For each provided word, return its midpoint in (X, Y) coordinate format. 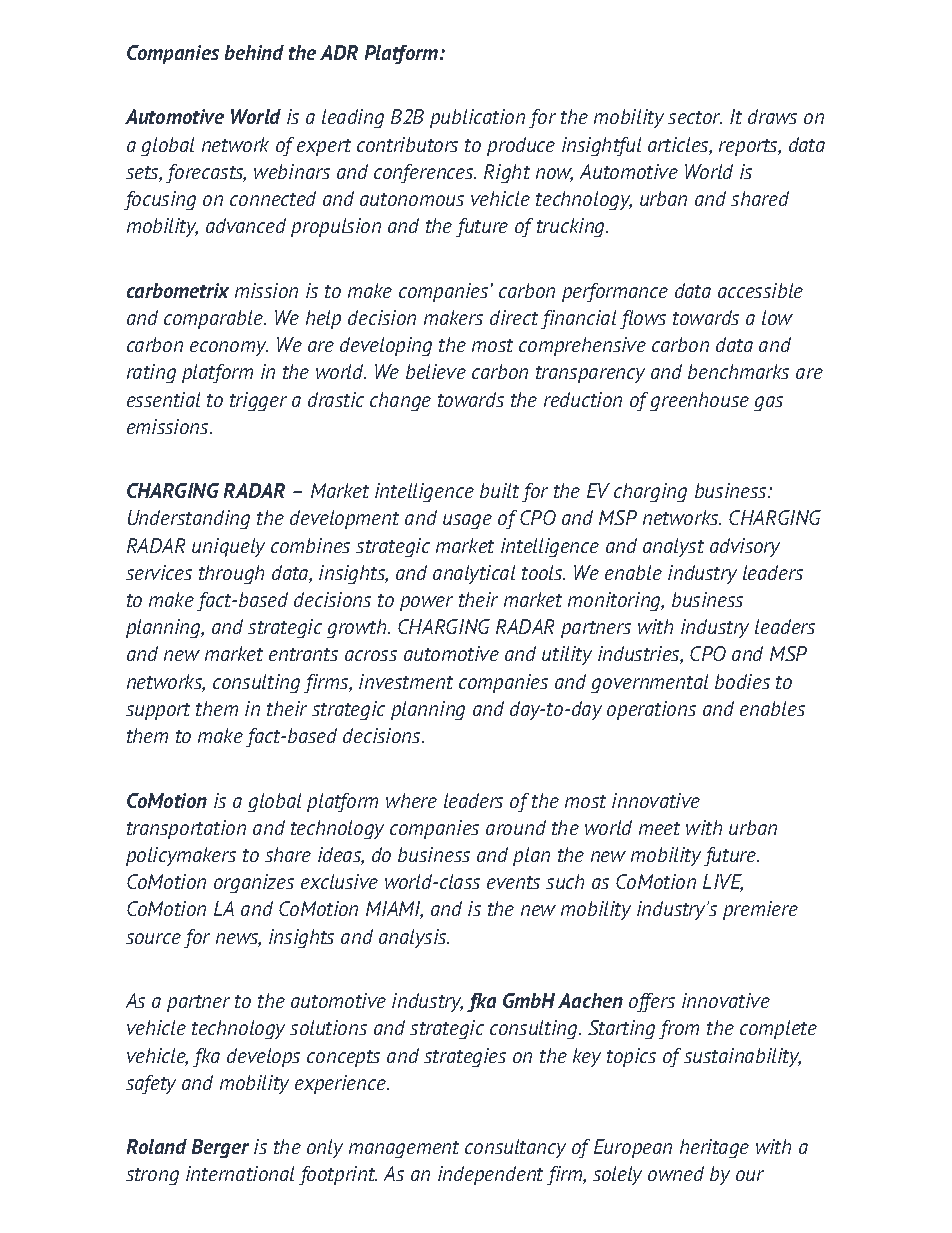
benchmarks (738, 371)
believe (436, 371)
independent (490, 1175)
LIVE (723, 883)
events (513, 882)
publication (477, 118)
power (426, 603)
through (231, 574)
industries (640, 655)
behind (254, 52)
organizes (254, 883)
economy (229, 348)
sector (695, 117)
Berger (220, 1148)
